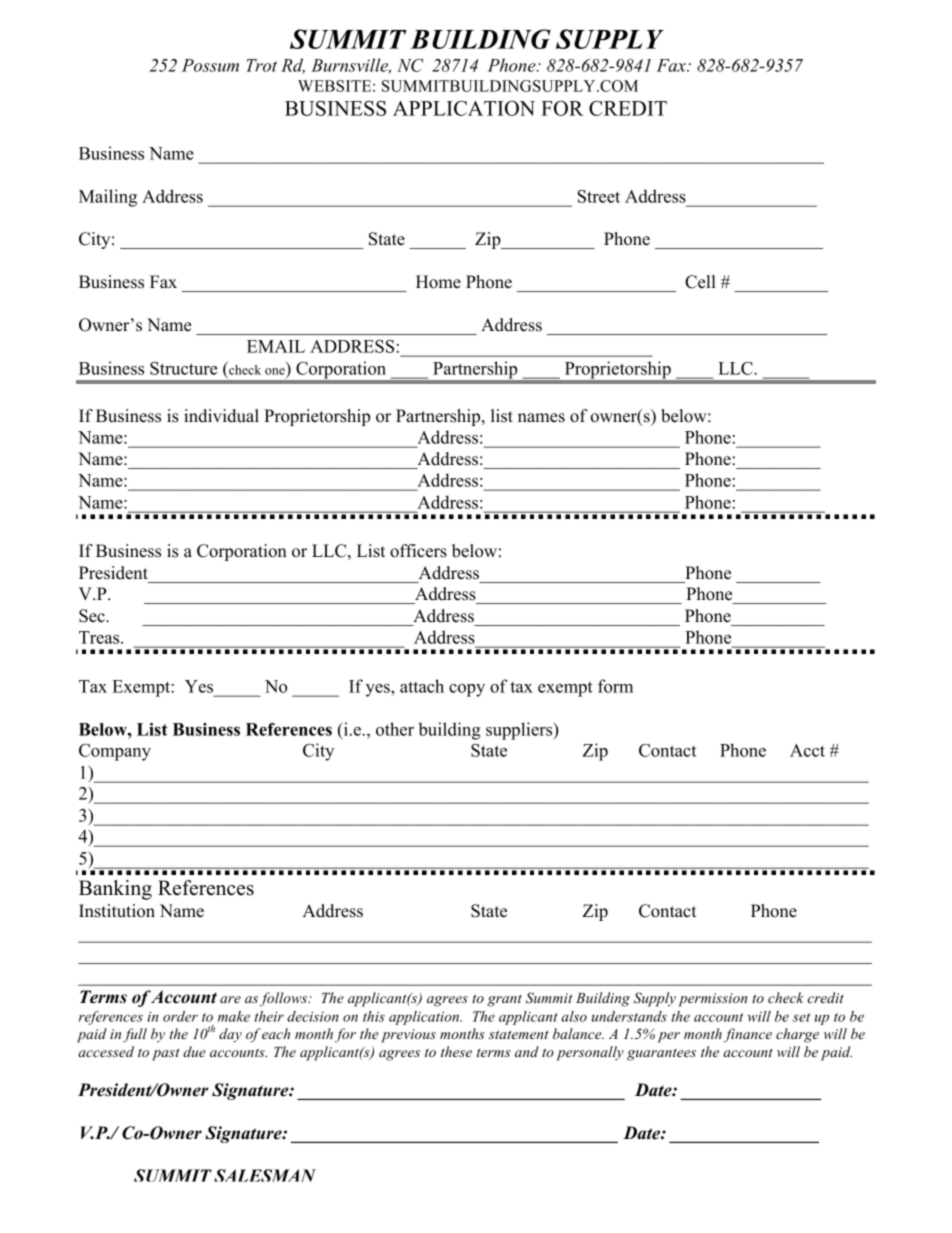 The height and width of the screenshot is (1233, 952). Describe the element at coordinates (261, 65) in the screenshot. I see `Trot` at that location.
